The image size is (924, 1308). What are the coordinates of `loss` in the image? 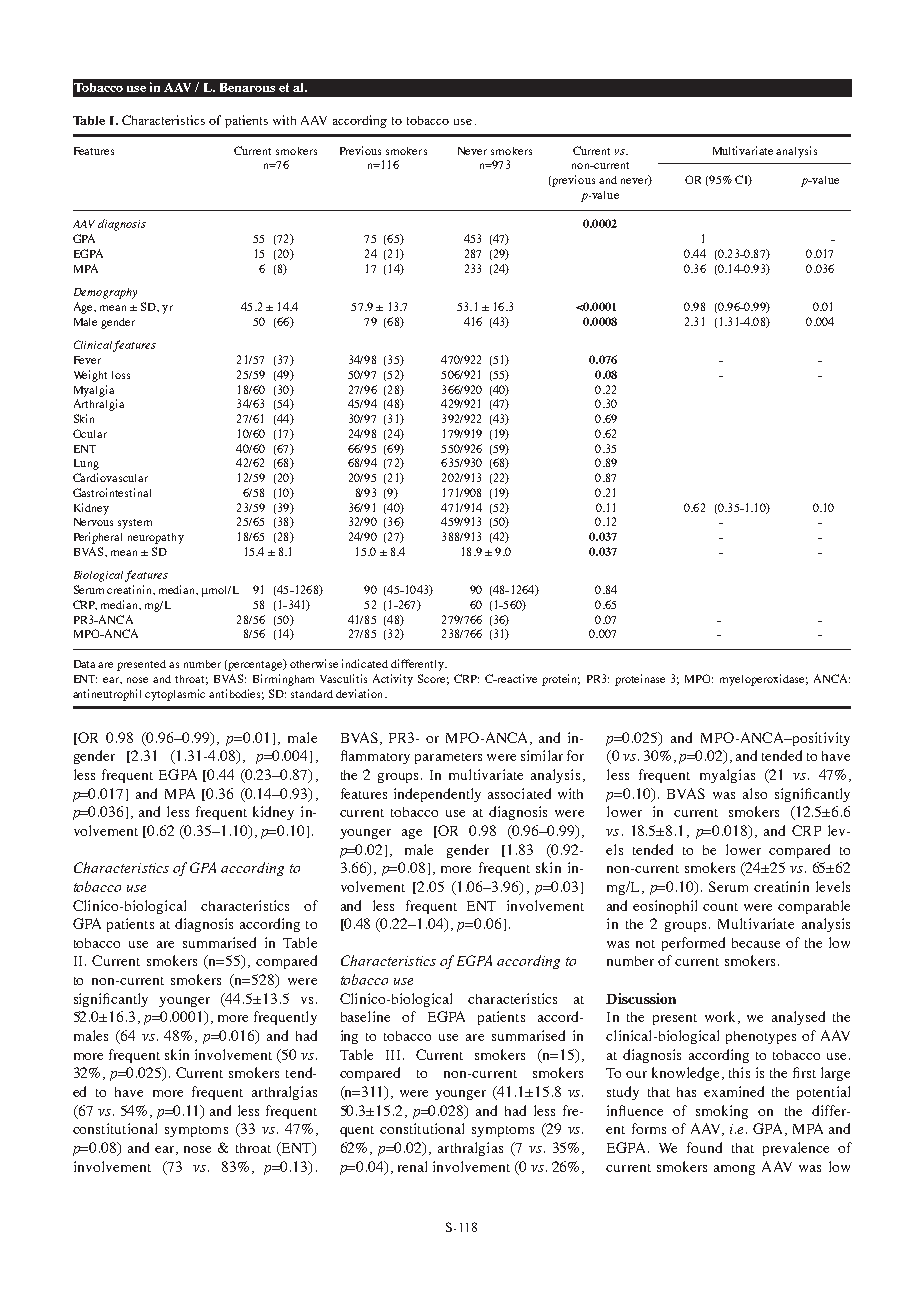 It's located at (121, 375).
